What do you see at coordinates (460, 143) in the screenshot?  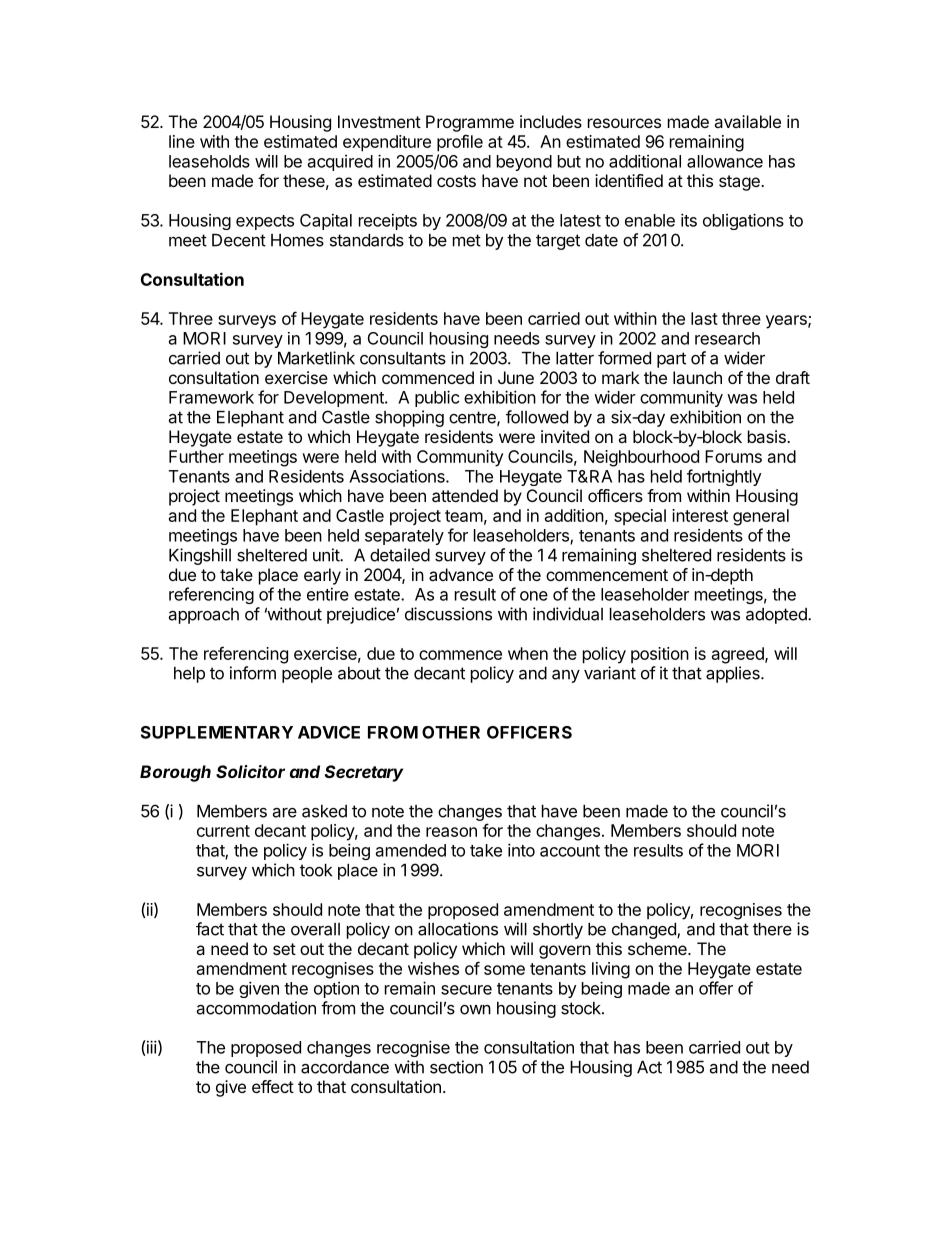 I see `profile` at bounding box center [460, 143].
